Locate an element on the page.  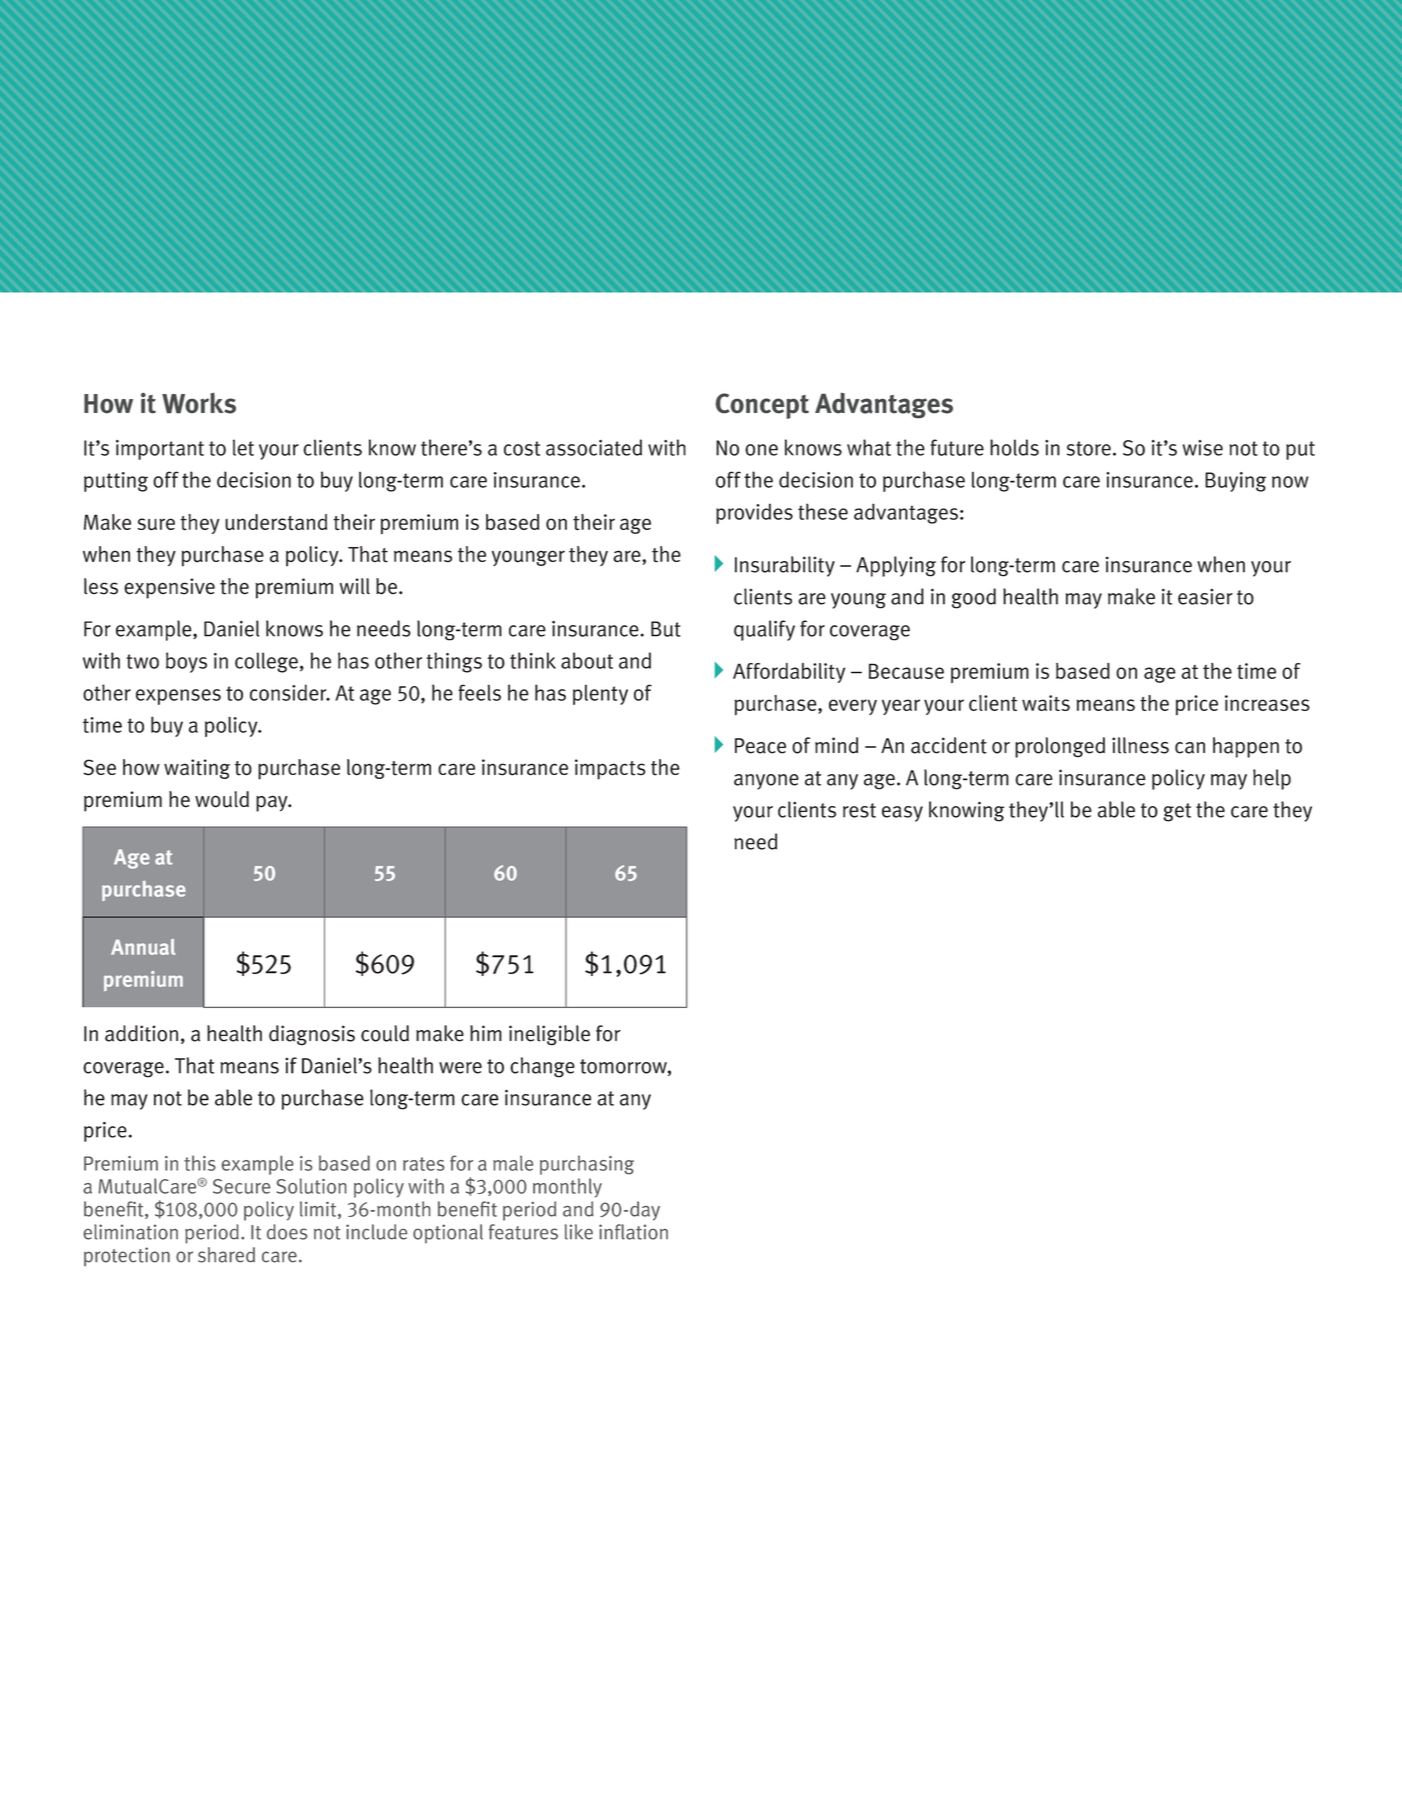
does is located at coordinates (287, 1232).
